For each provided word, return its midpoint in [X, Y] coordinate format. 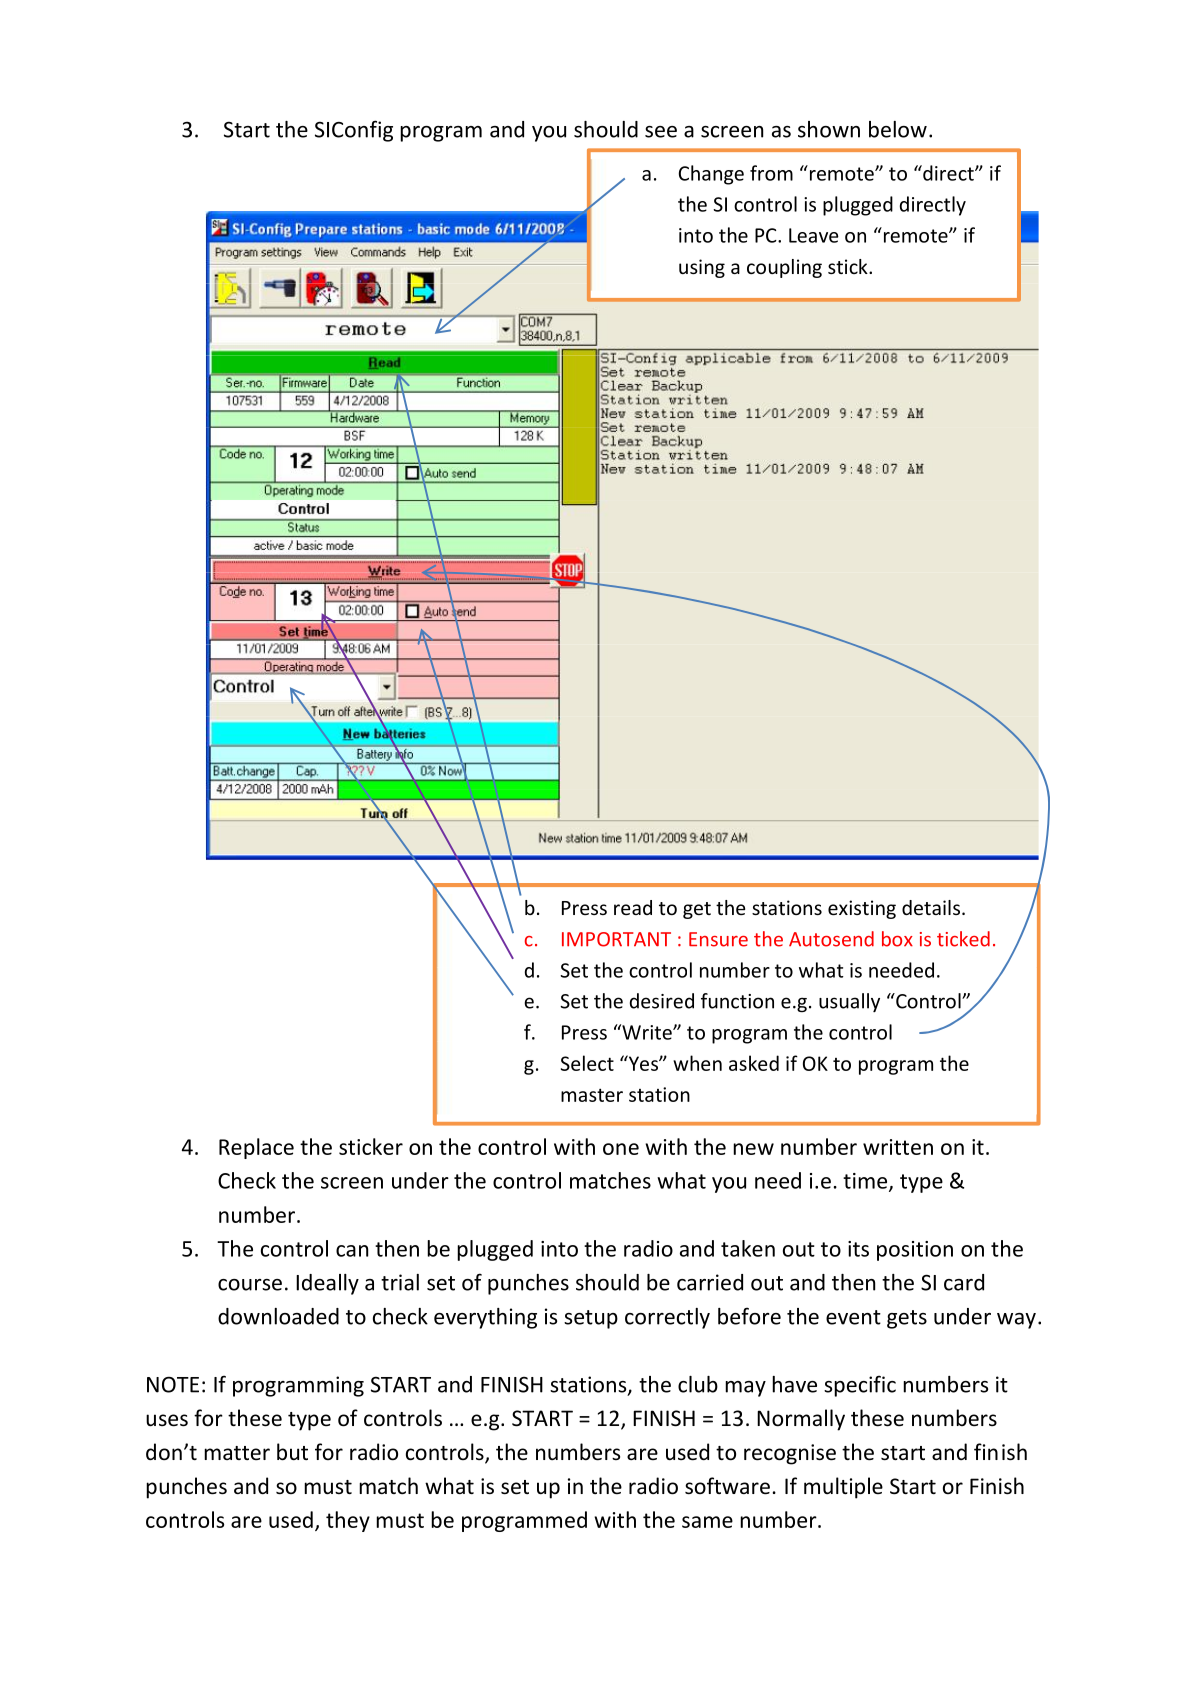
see [661, 132]
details [931, 907]
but [292, 1452]
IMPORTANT [616, 939]
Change [711, 175]
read [633, 907]
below [898, 129]
